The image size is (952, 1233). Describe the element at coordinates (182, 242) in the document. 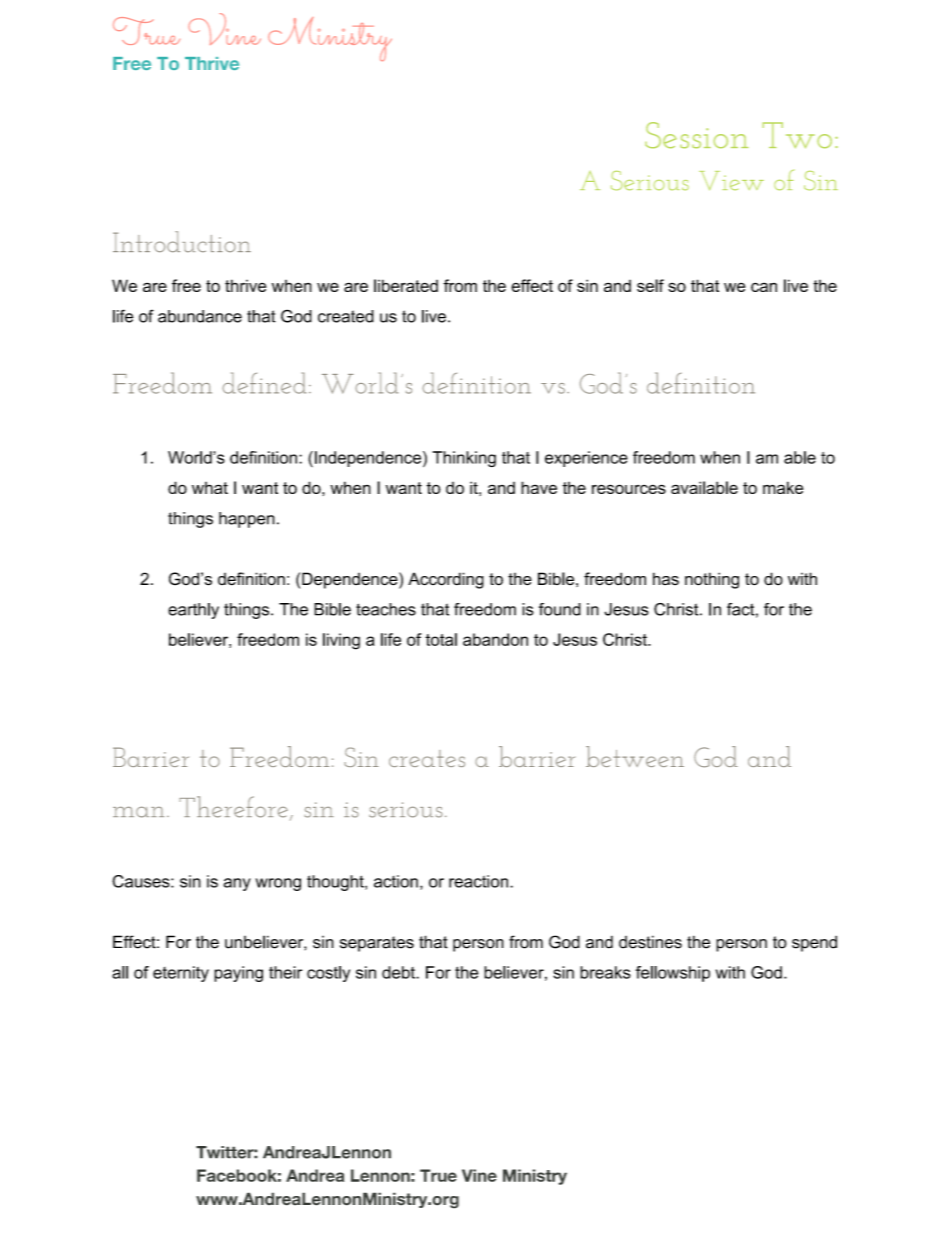

I see `Introduction` at that location.
